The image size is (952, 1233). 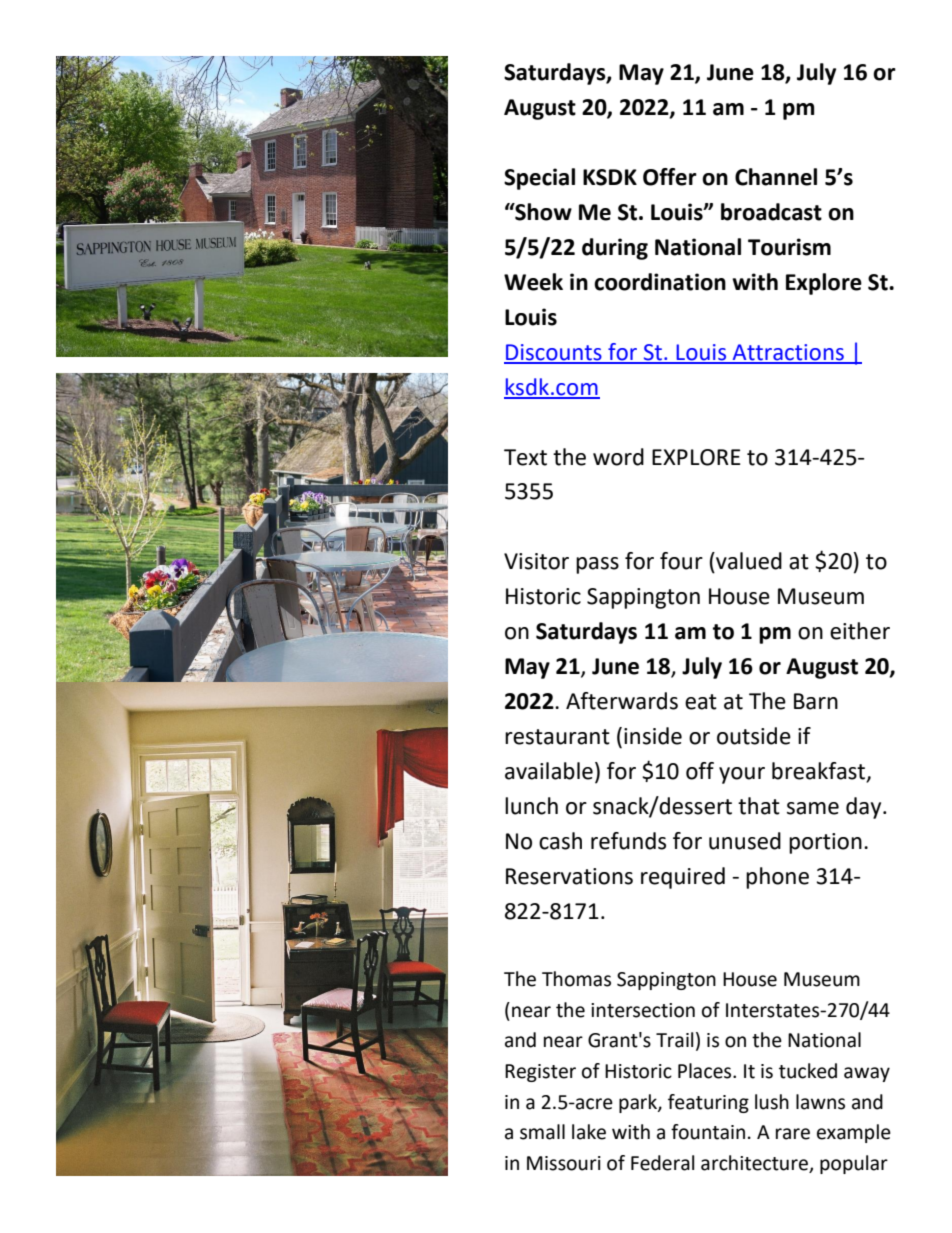 What do you see at coordinates (748, 561) in the page?
I see `valued` at bounding box center [748, 561].
